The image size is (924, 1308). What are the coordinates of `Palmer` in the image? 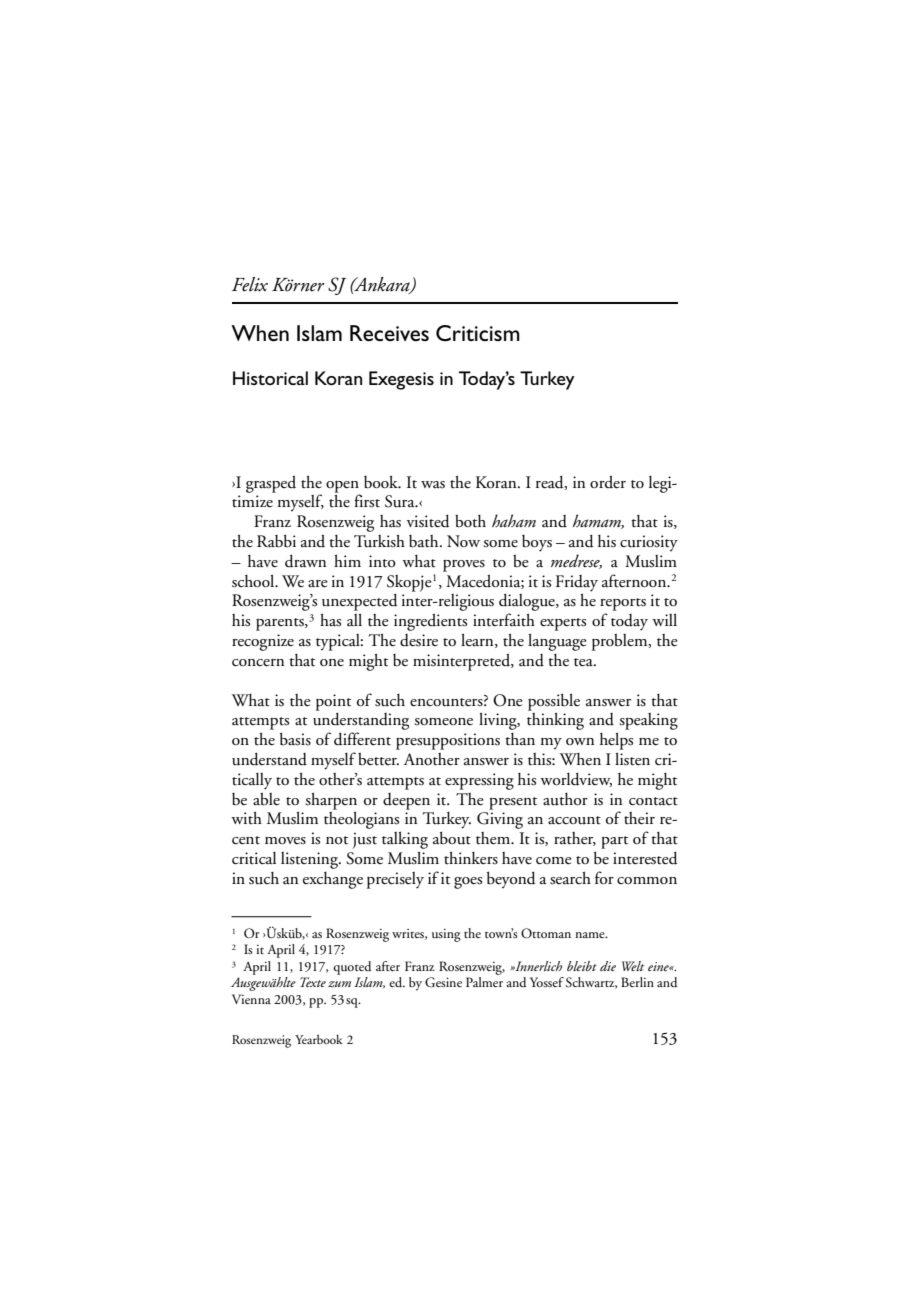 It's located at (484, 982).
